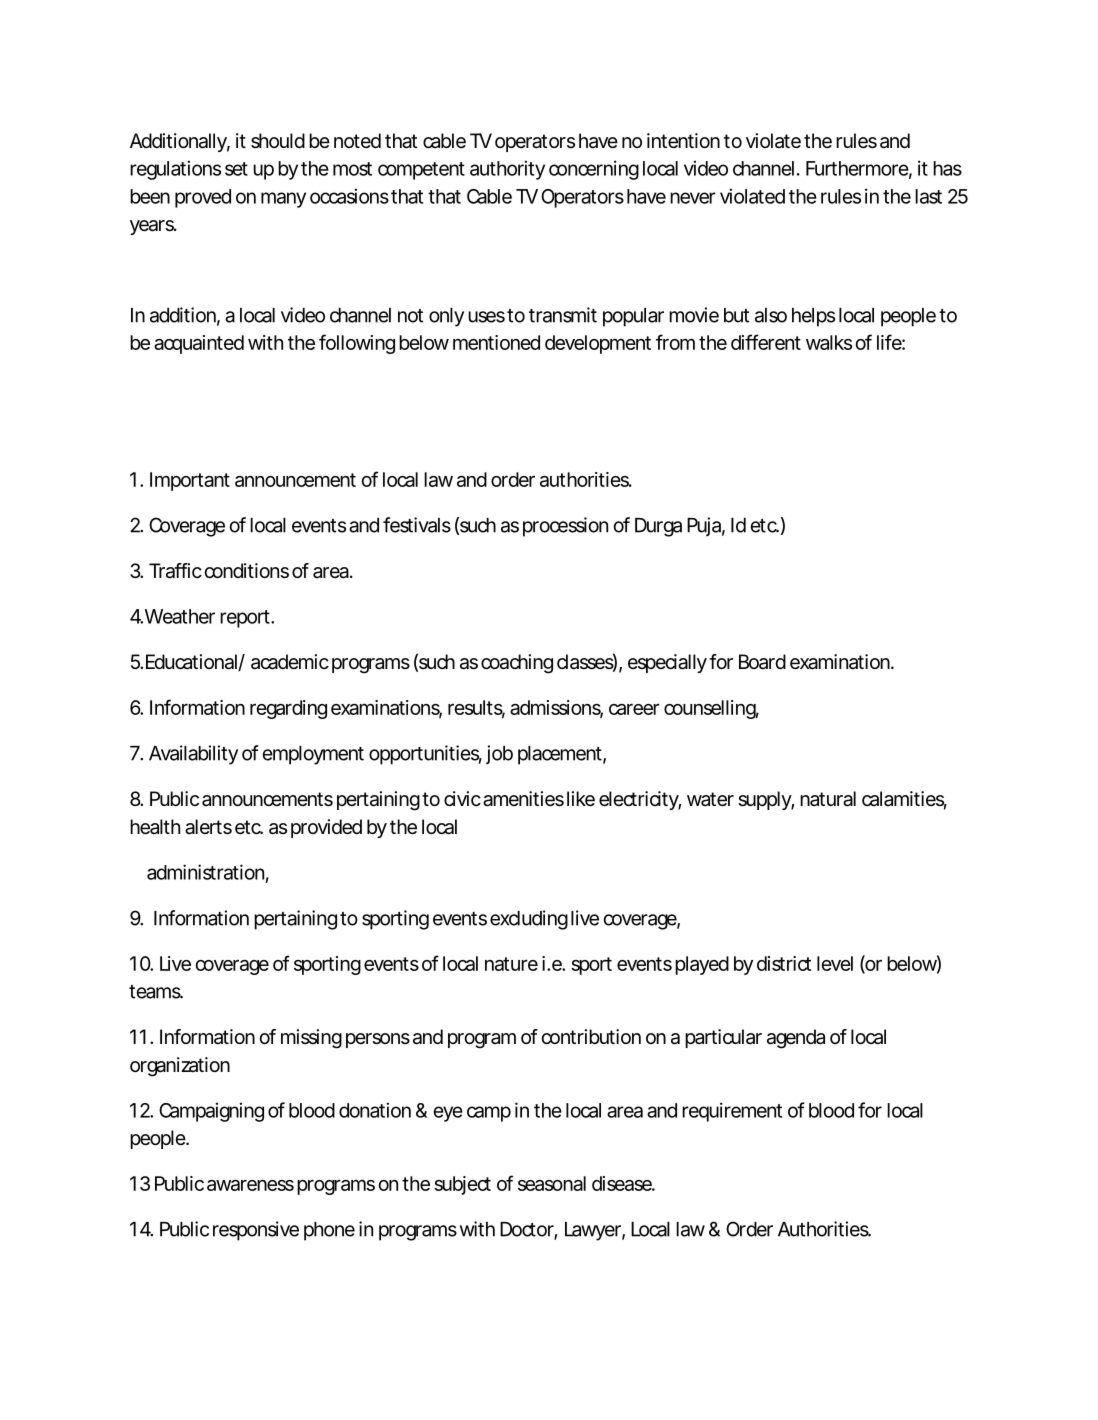 Image resolution: width=1098 pixels, height=1420 pixels. I want to click on alerts, so click(208, 827).
